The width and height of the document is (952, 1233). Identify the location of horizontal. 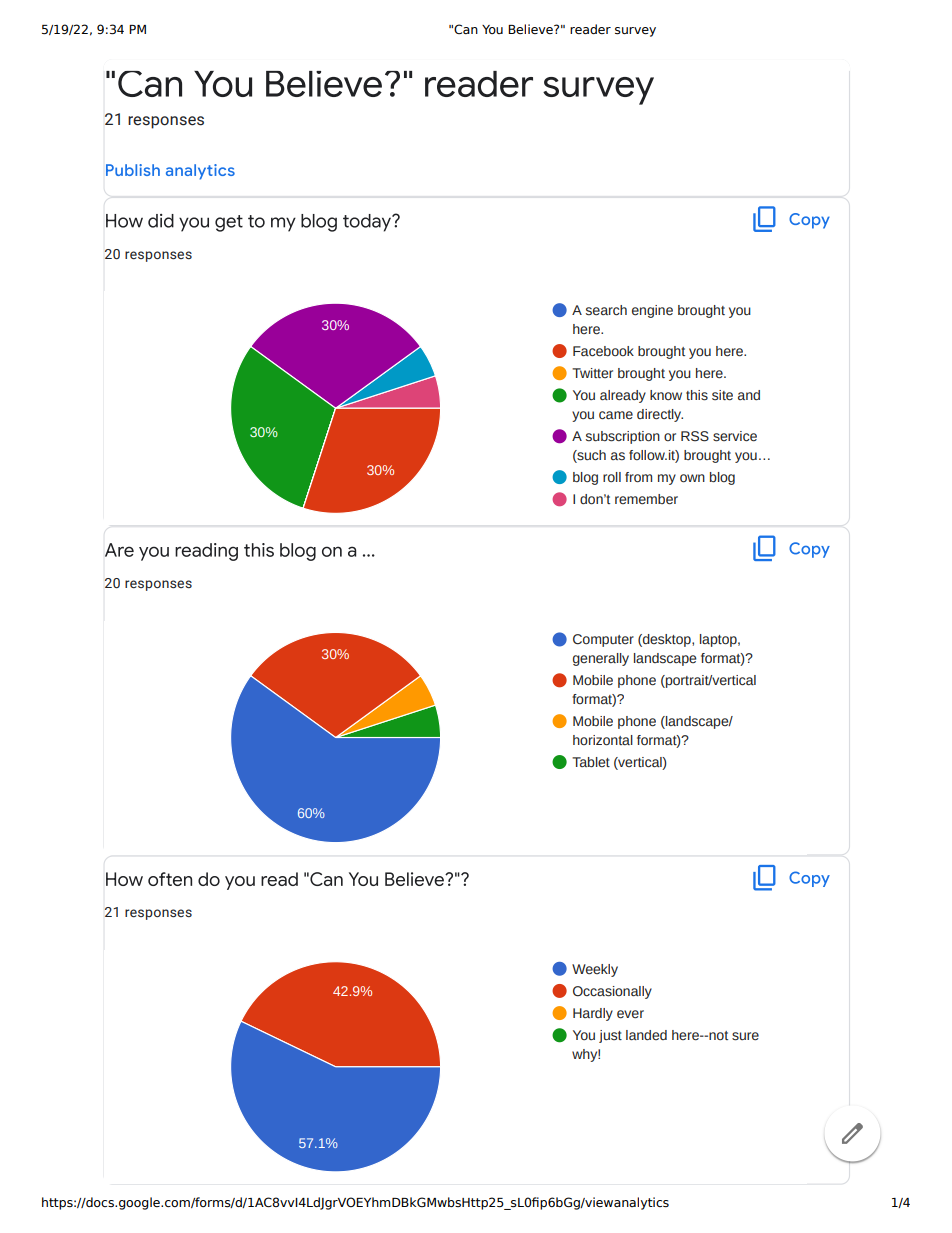
(603, 740).
